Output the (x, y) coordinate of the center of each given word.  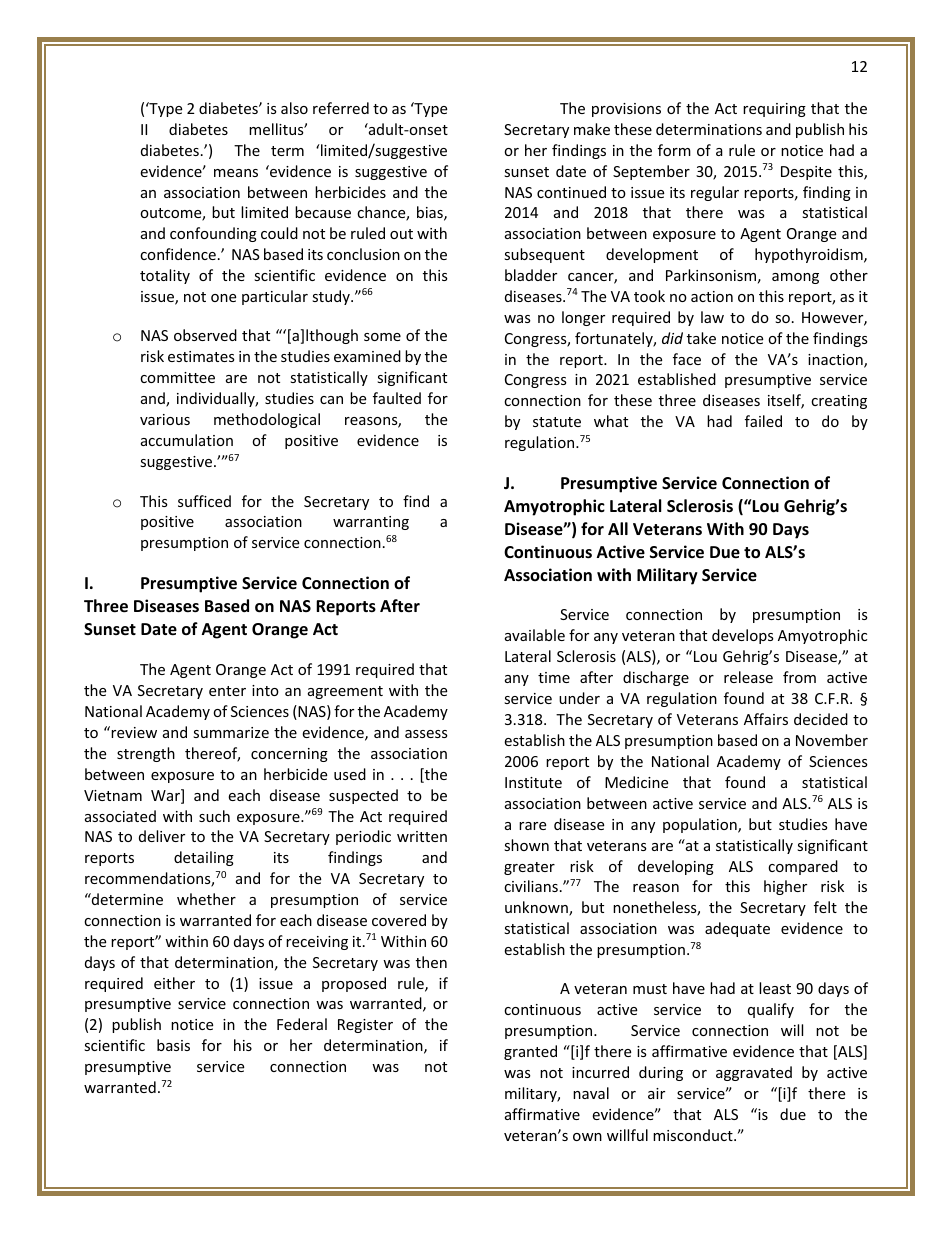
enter (227, 691)
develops (743, 636)
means (236, 173)
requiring (774, 110)
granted (530, 1052)
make (592, 129)
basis (173, 1045)
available (535, 635)
